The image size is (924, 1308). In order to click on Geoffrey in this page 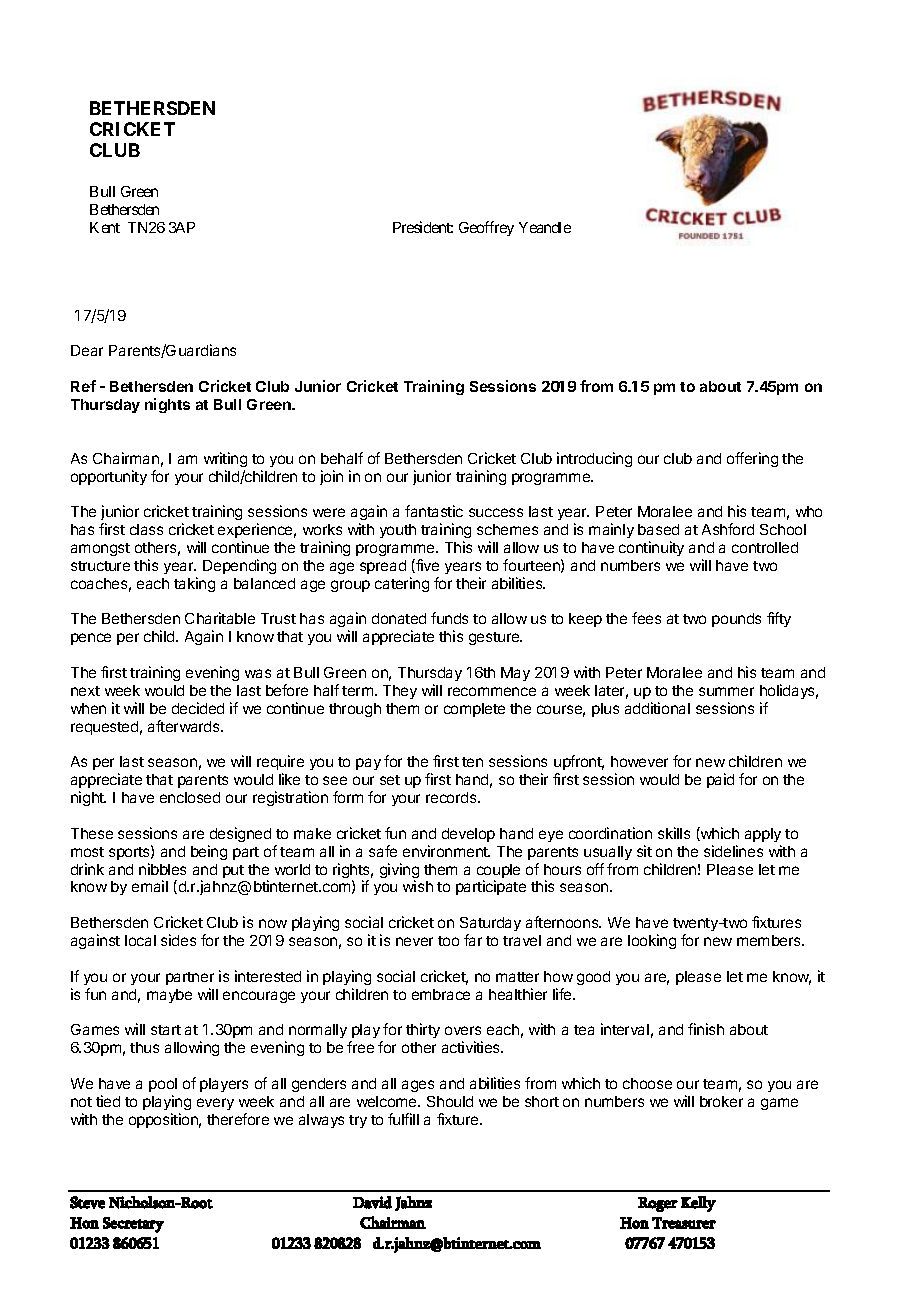, I will do `click(486, 228)`.
